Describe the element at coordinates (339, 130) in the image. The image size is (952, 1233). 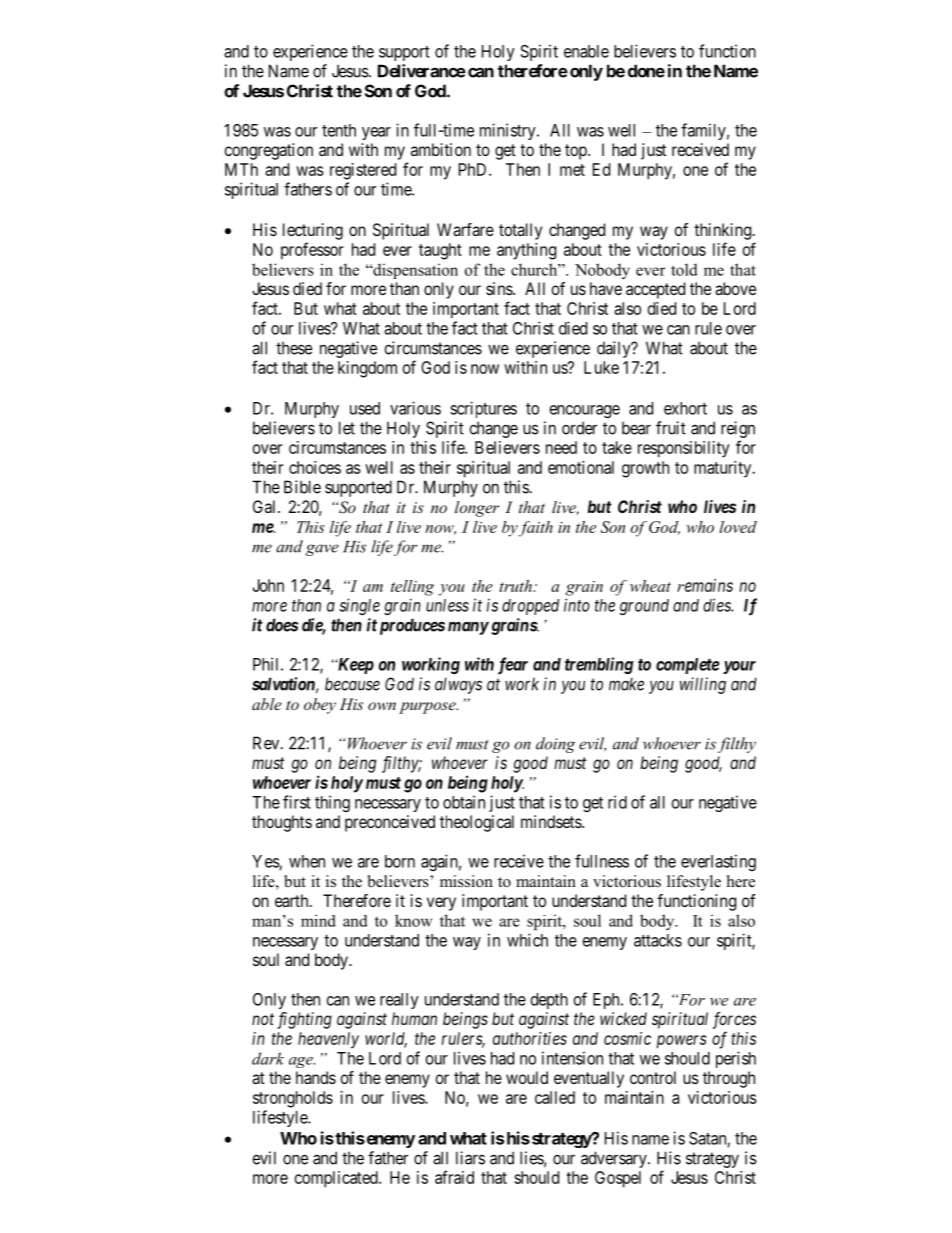
I see `tenth` at that location.
